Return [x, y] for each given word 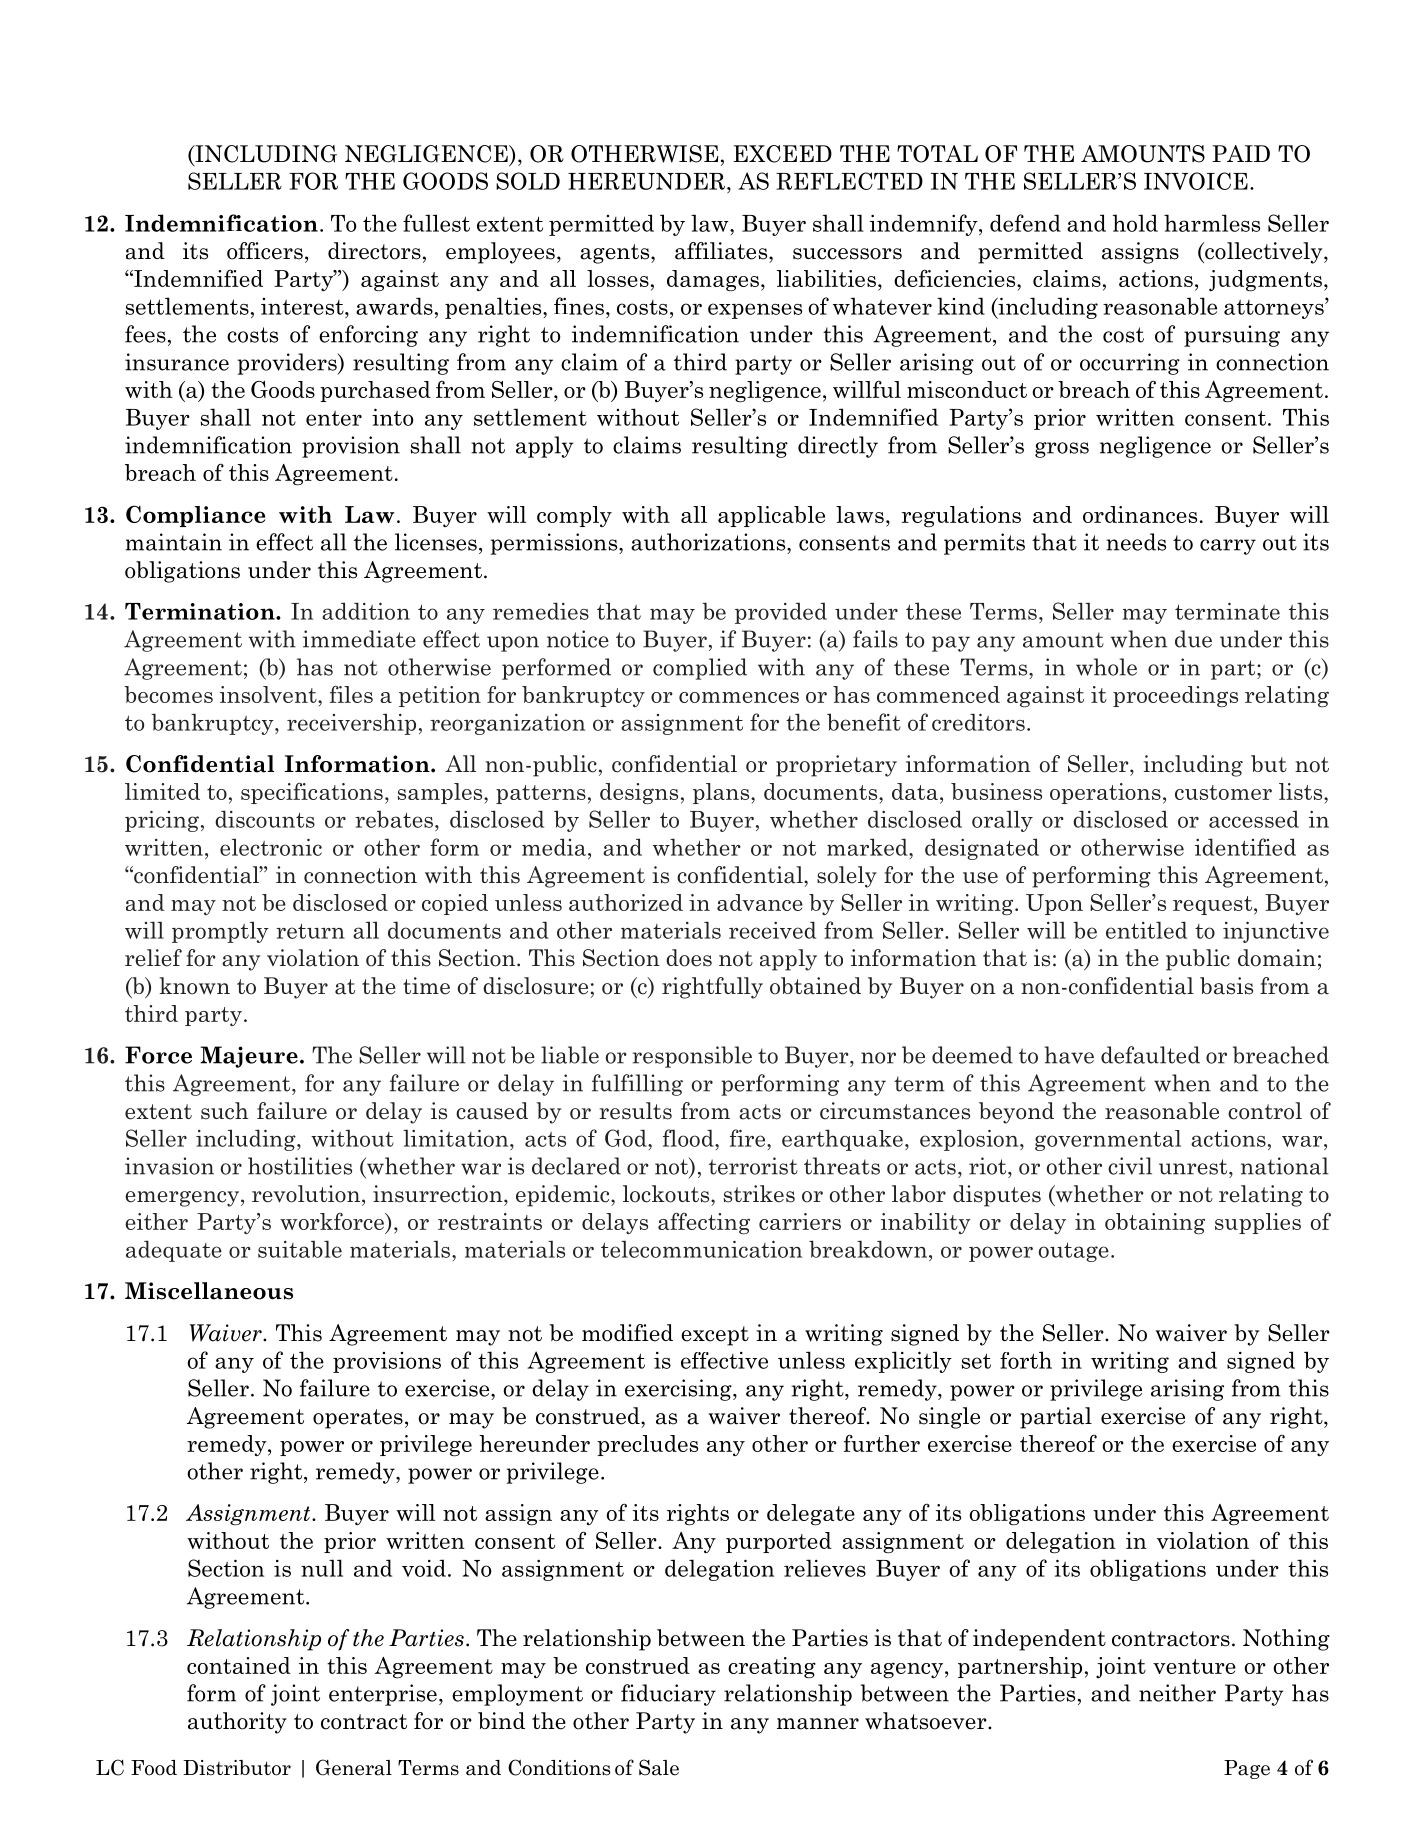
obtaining [1155, 1223]
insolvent [269, 694]
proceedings [1175, 696]
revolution [306, 1194]
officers [265, 251]
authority [237, 1723]
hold [1135, 223]
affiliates [722, 251]
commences [739, 697]
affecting [704, 1223]
